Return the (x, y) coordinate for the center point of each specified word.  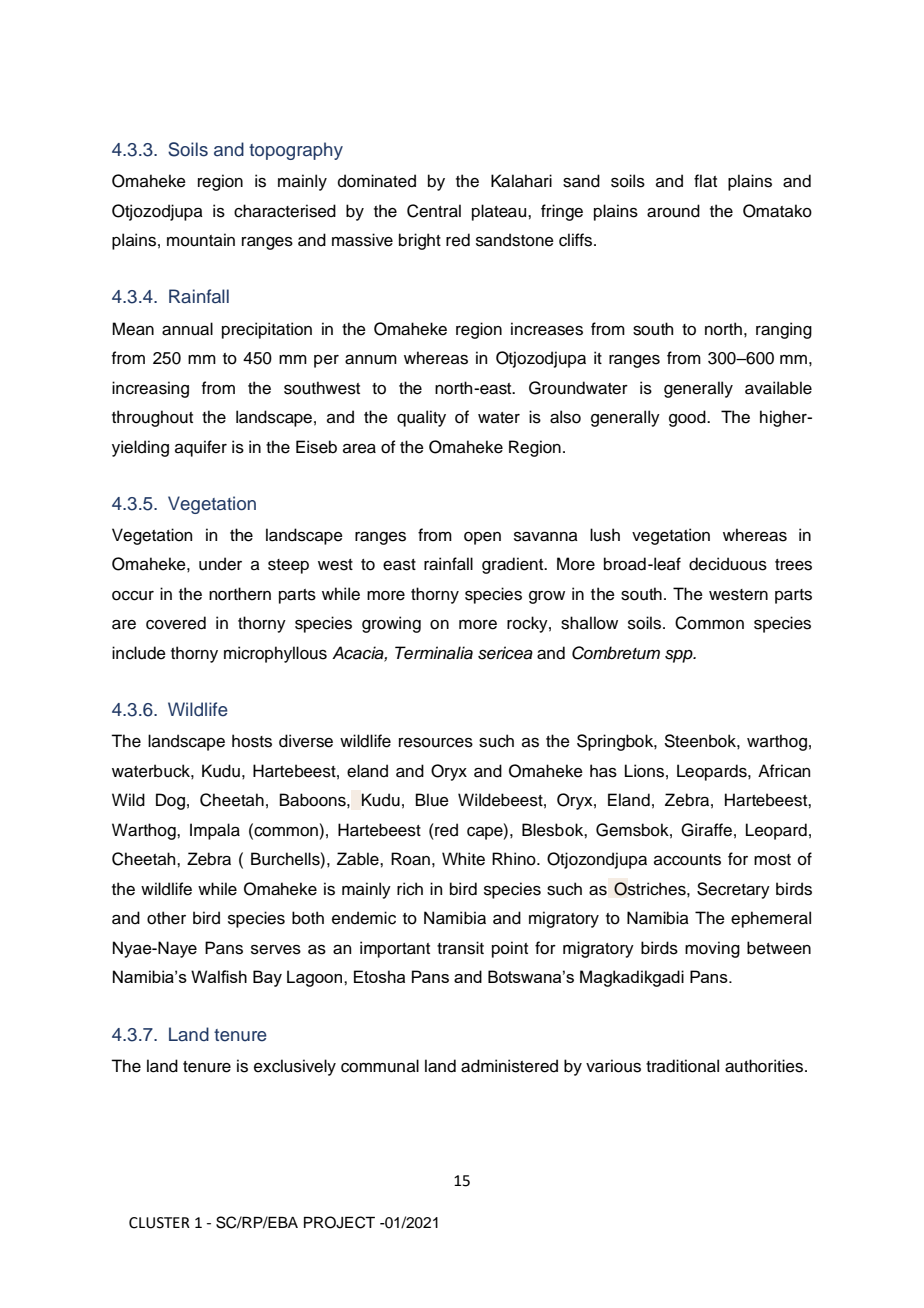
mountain (201, 240)
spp (680, 656)
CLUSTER (159, 1223)
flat (705, 181)
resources (436, 743)
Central (434, 211)
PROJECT (339, 1222)
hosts (252, 741)
